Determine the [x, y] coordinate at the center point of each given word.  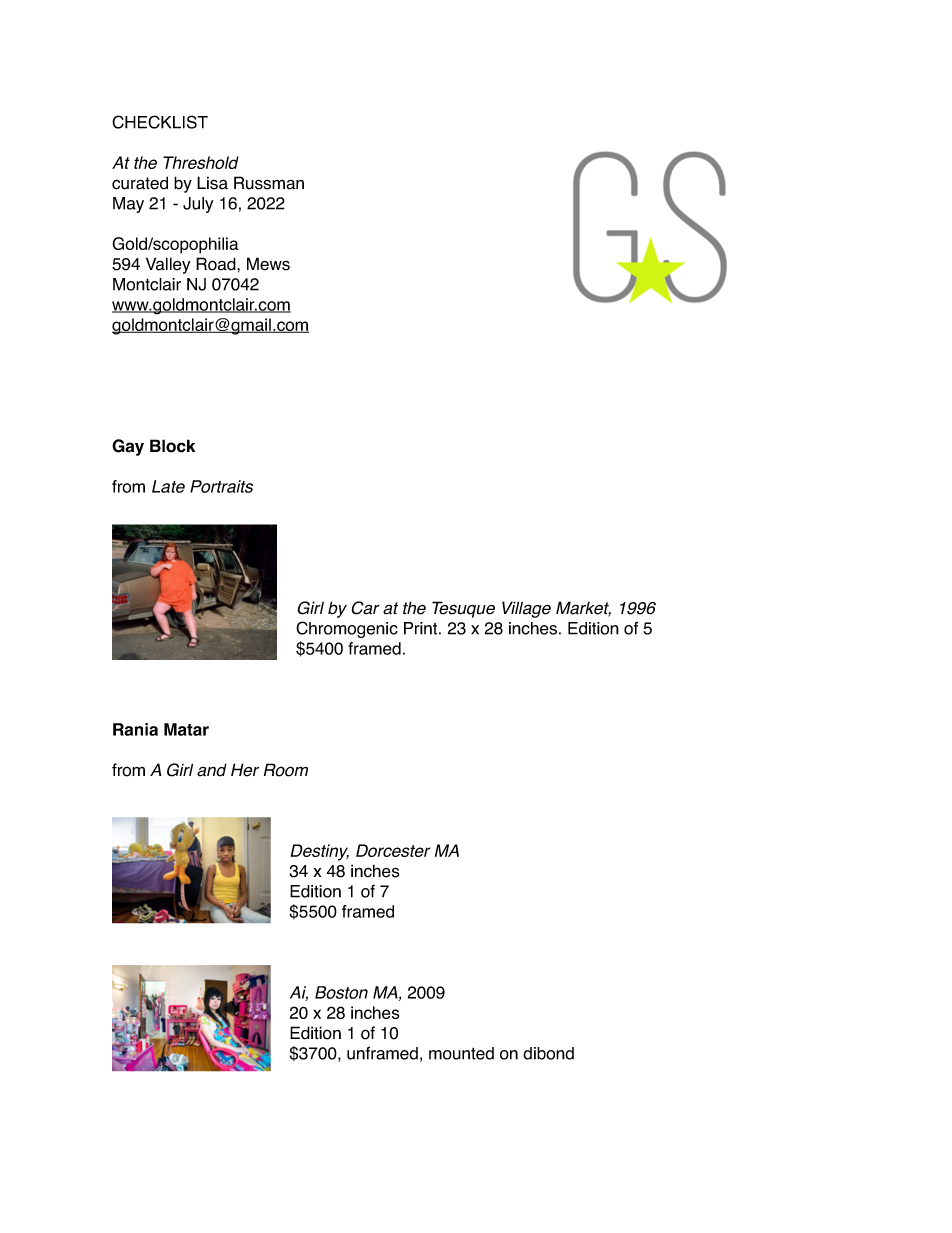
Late [168, 486]
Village [526, 609]
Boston [341, 992]
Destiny [320, 852]
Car [365, 608]
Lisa [212, 183]
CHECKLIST [160, 122]
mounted [461, 1053]
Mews [268, 264]
